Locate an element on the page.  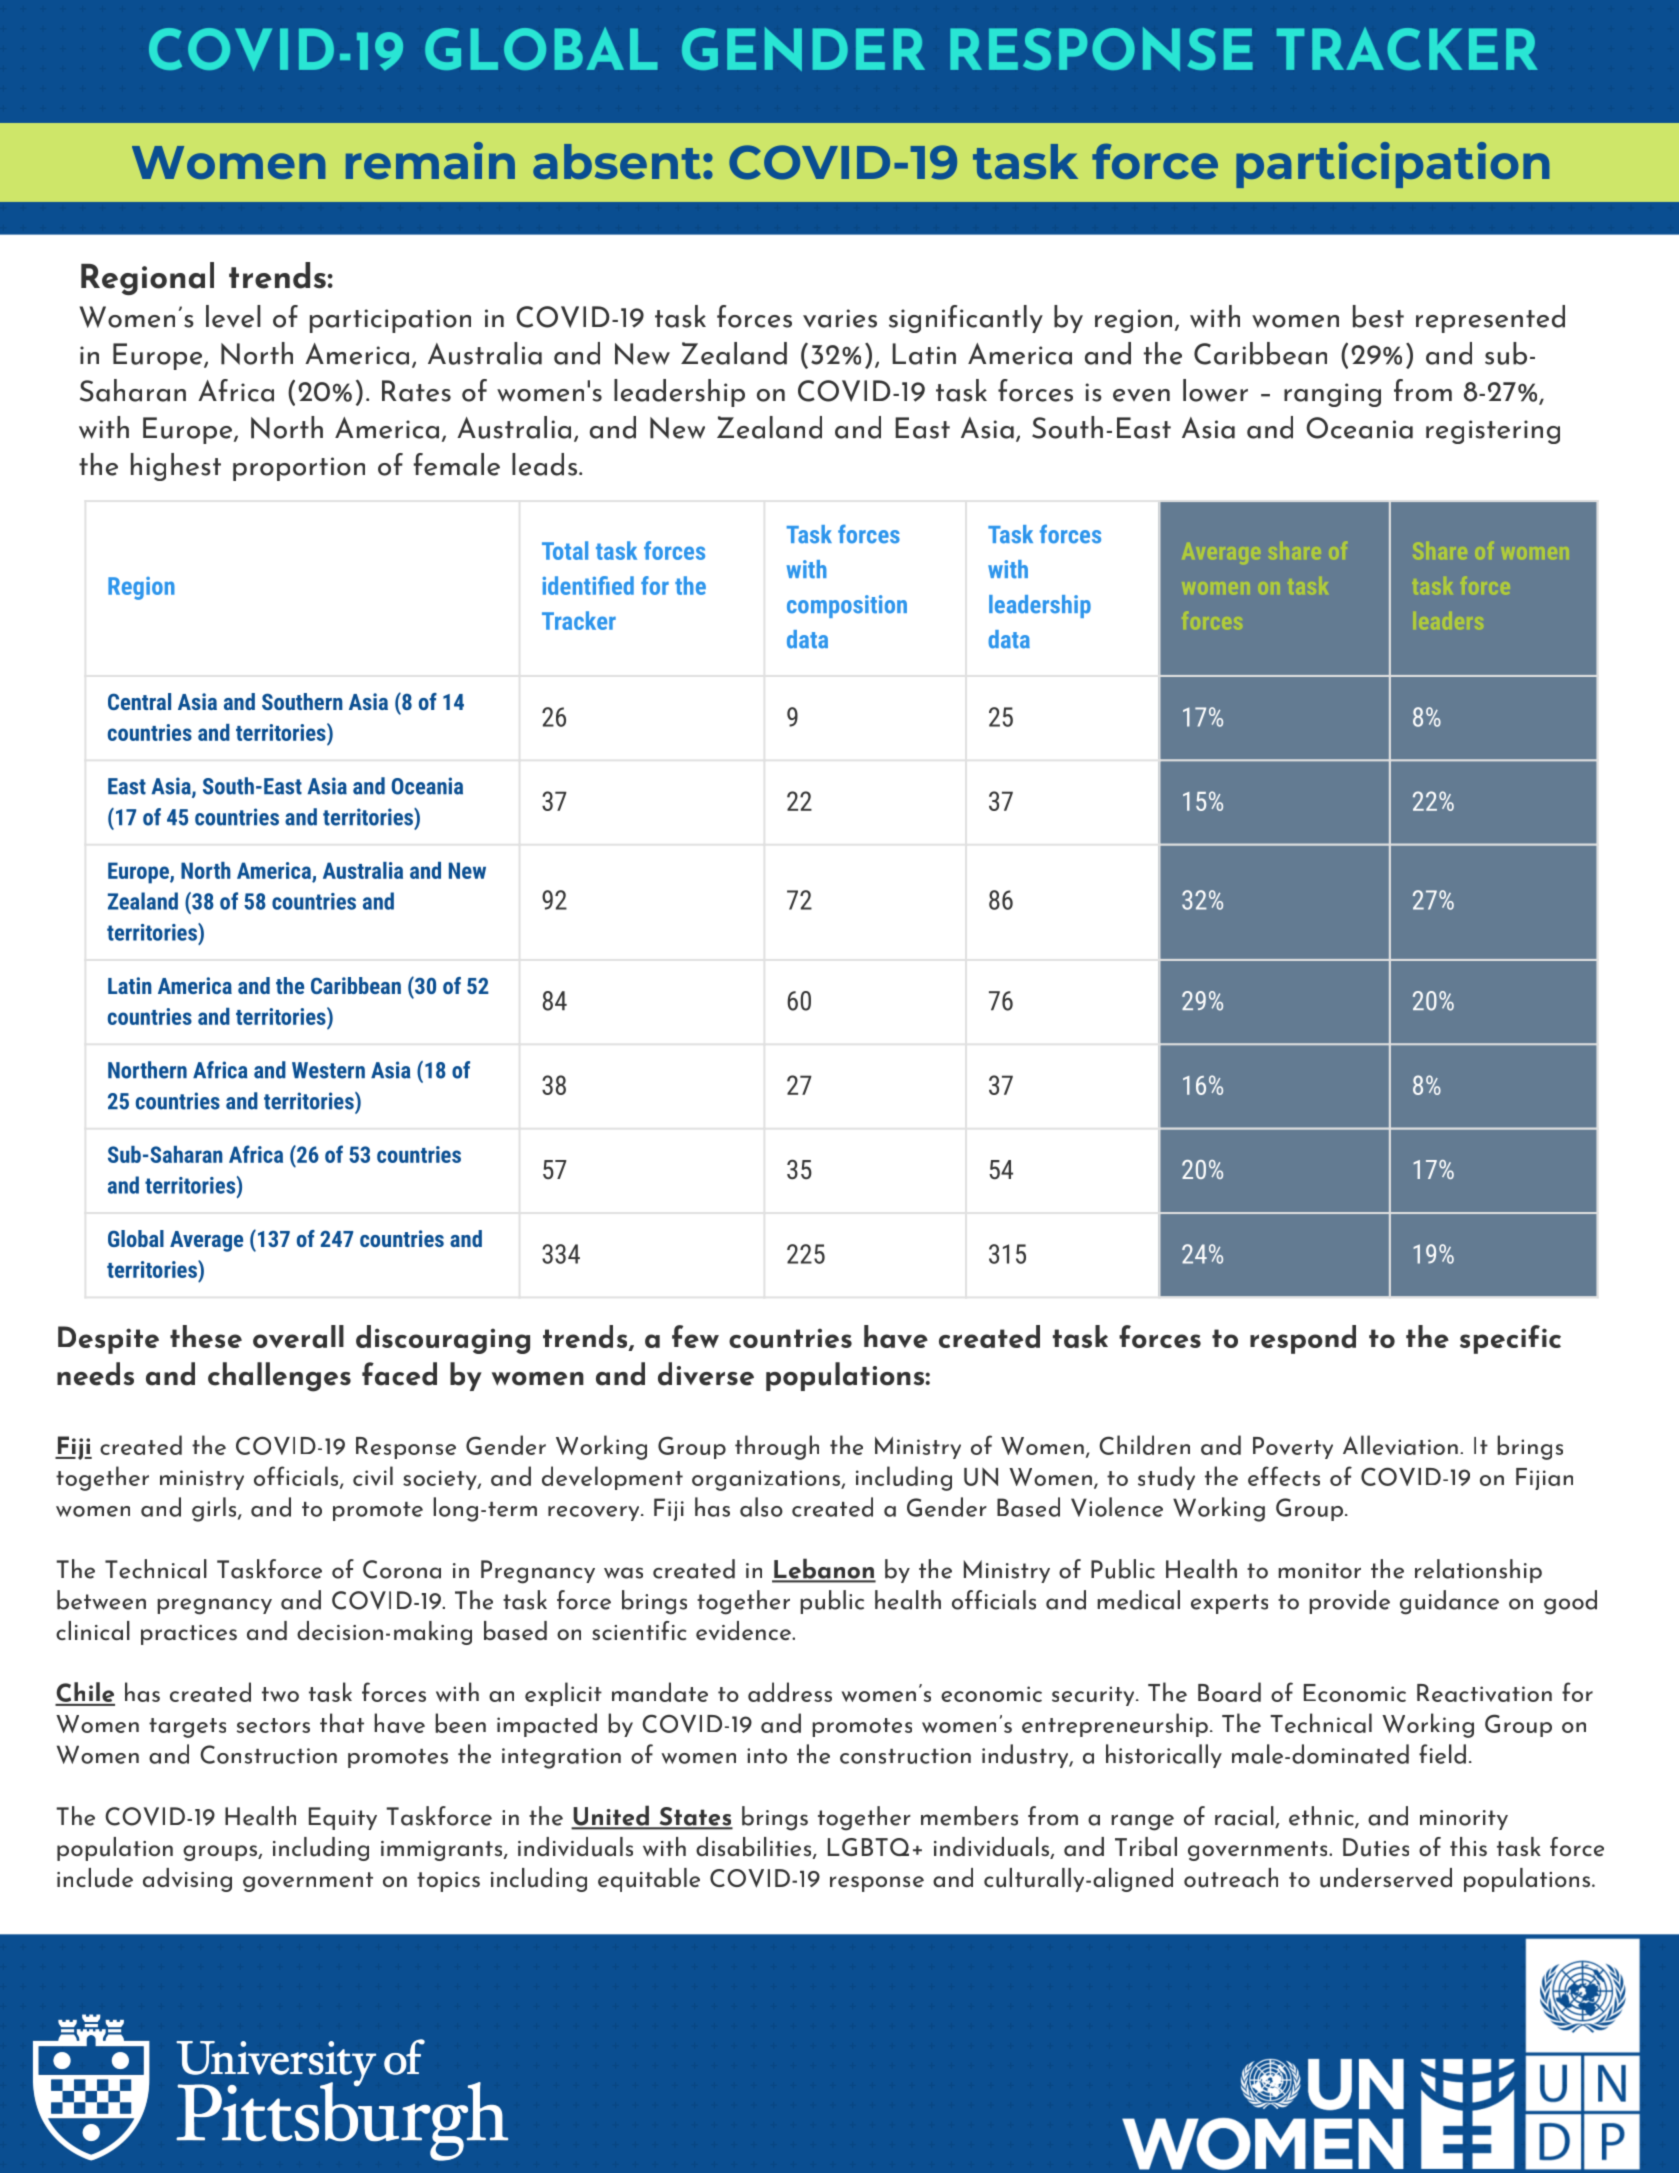
respond is located at coordinates (1303, 1339).
